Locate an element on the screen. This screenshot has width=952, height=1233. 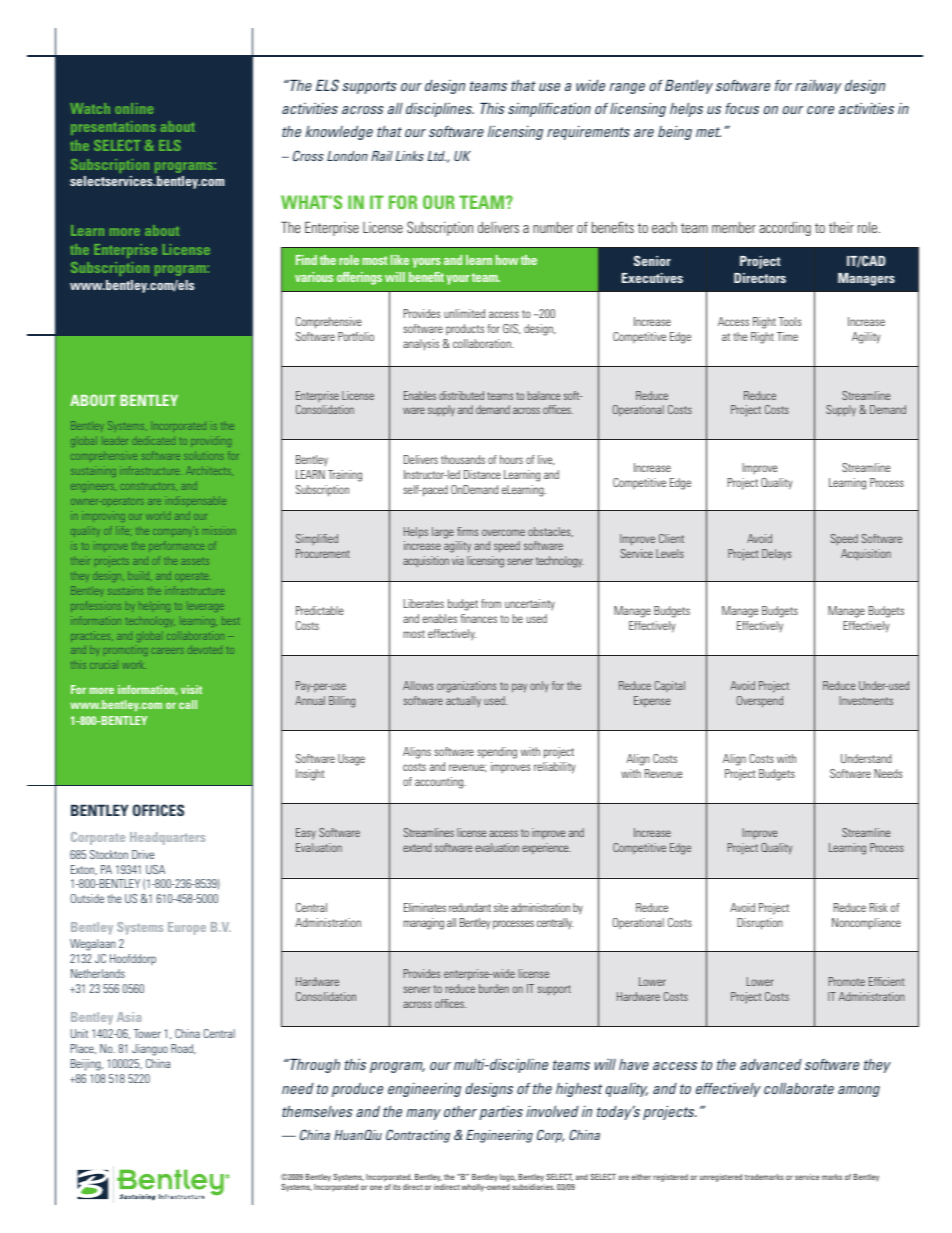
online is located at coordinates (134, 108).
